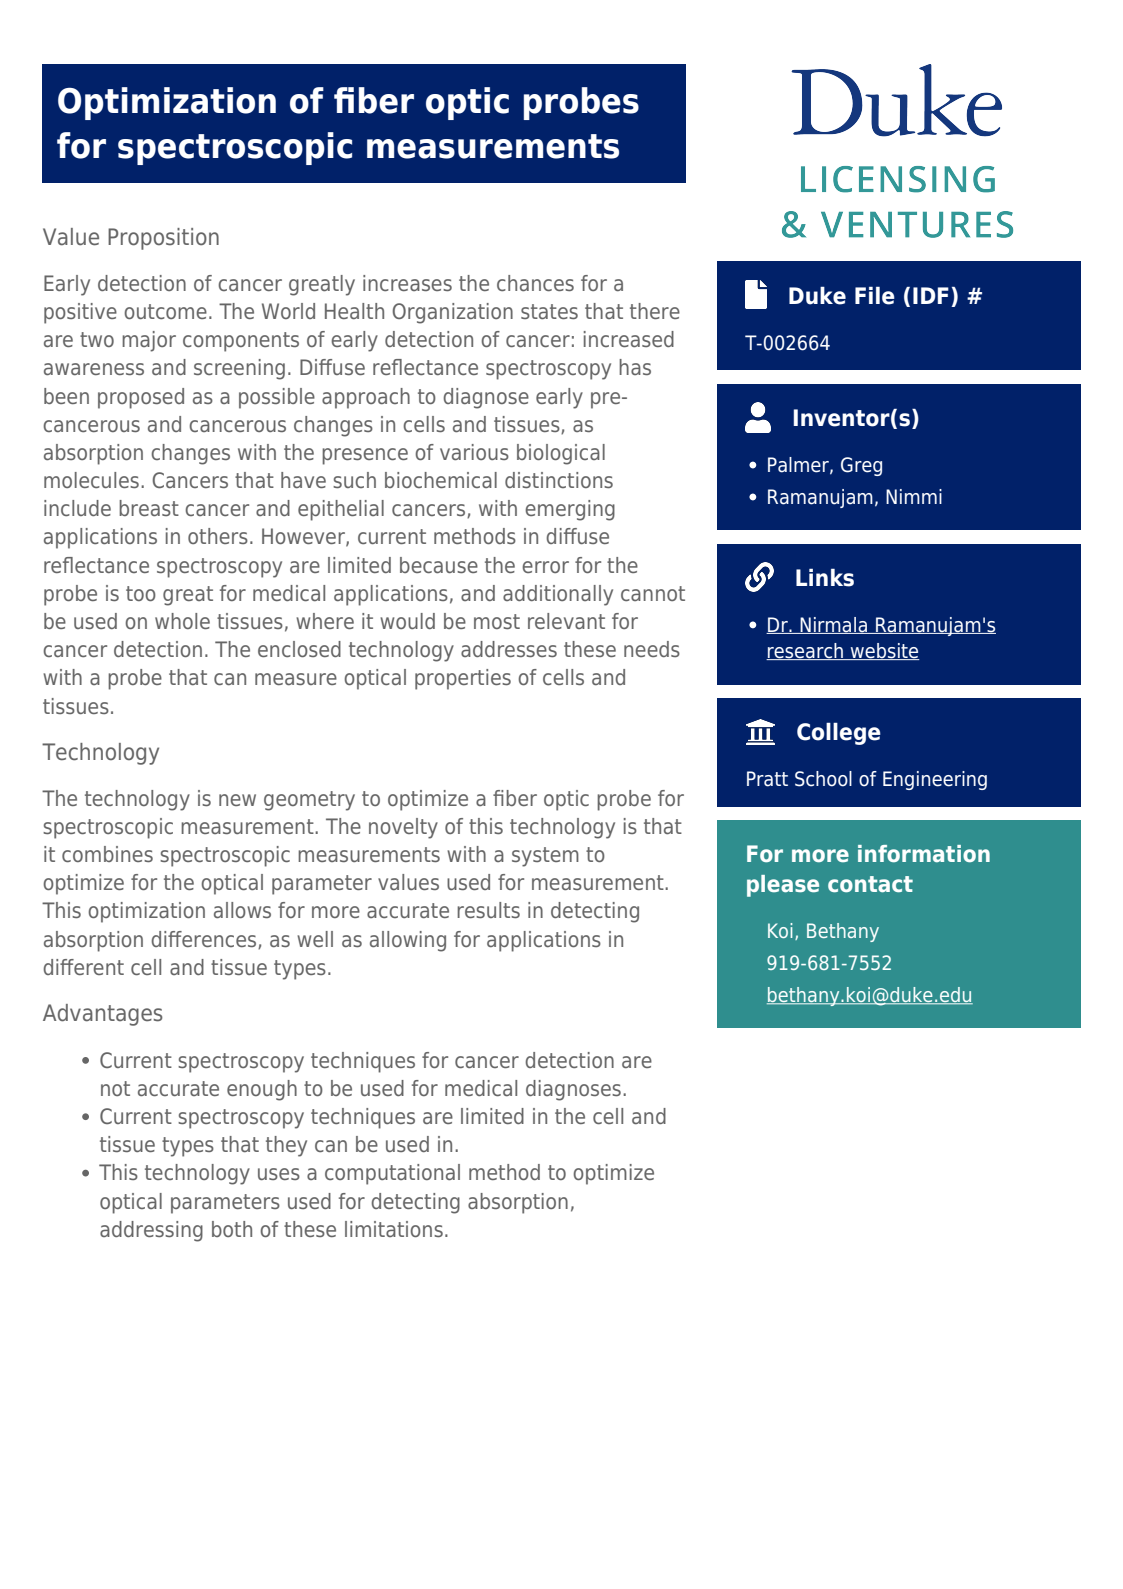 This screenshot has height=1589, width=1123. I want to click on File, so click(875, 295).
